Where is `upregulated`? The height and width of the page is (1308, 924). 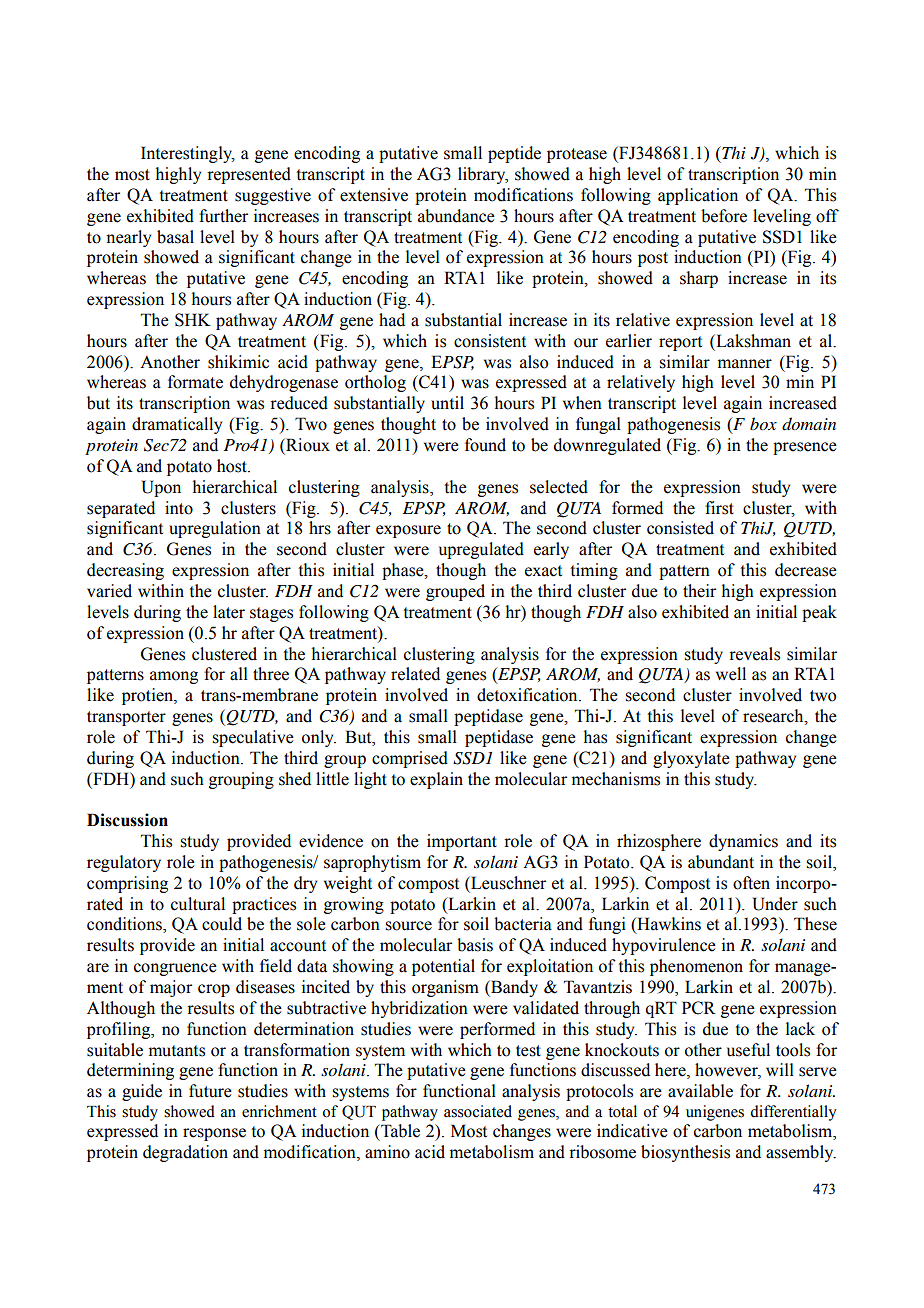 upregulated is located at coordinates (481, 550).
